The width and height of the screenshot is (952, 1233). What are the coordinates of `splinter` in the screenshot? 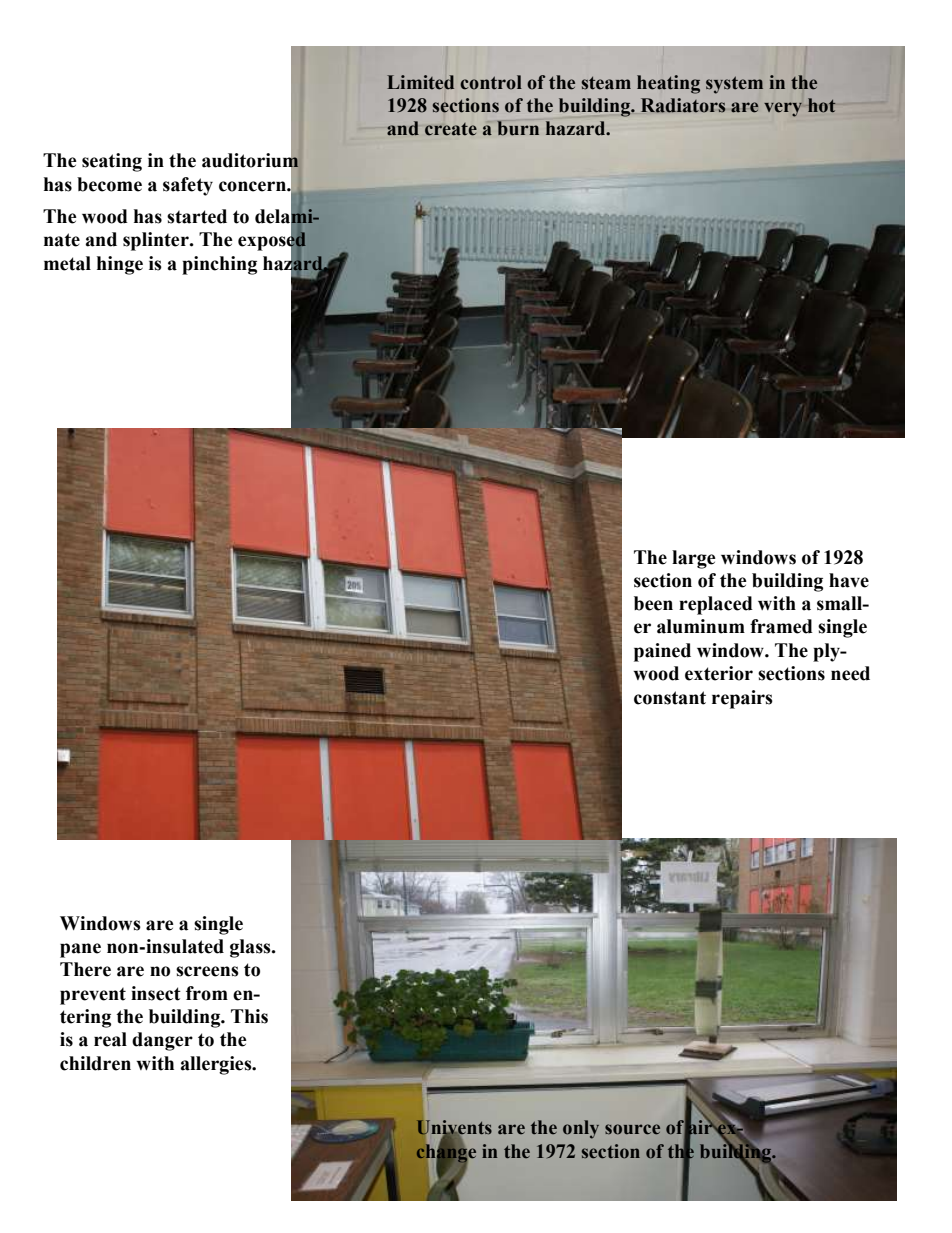 It's located at (157, 241).
